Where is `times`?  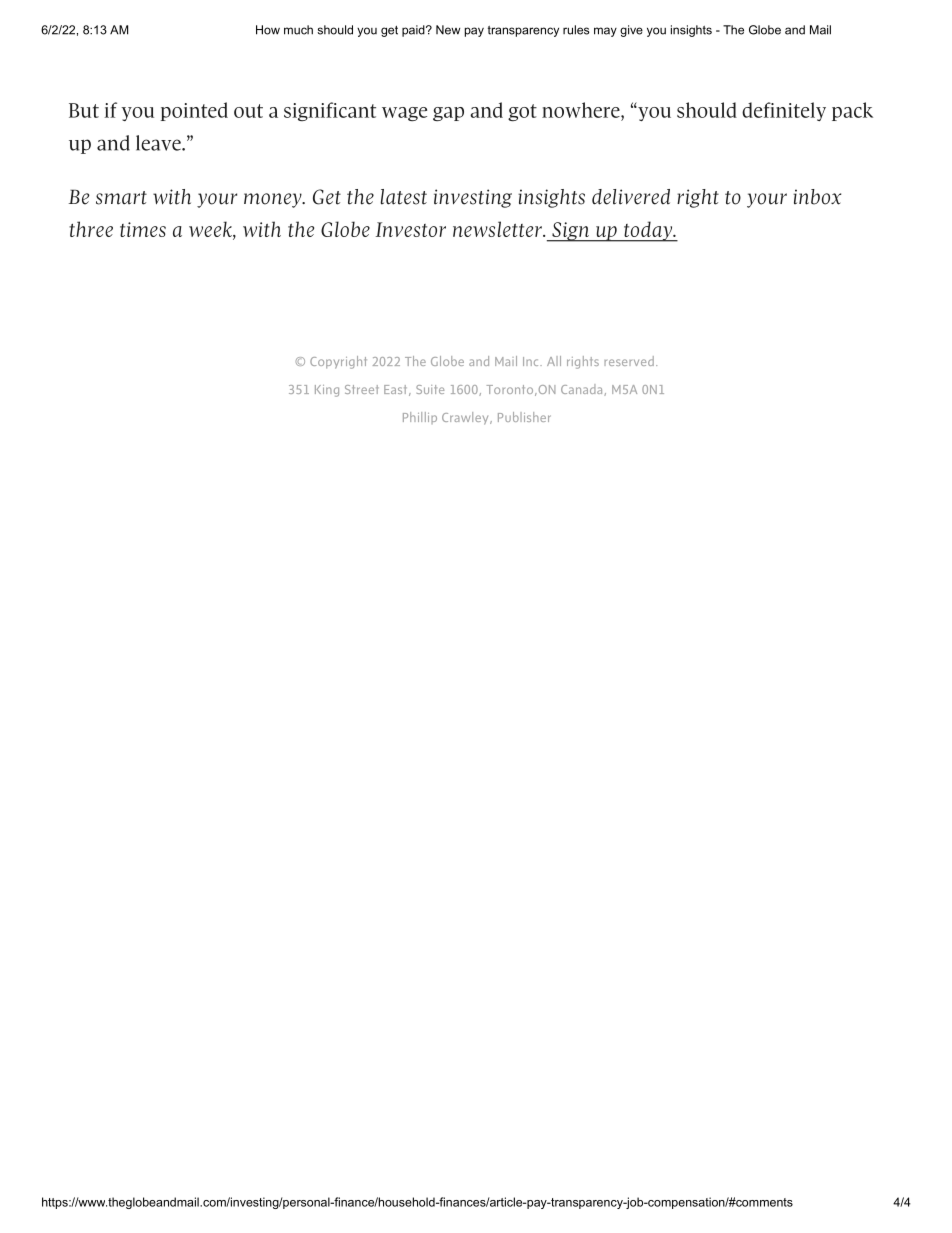 times is located at coordinates (143, 229).
